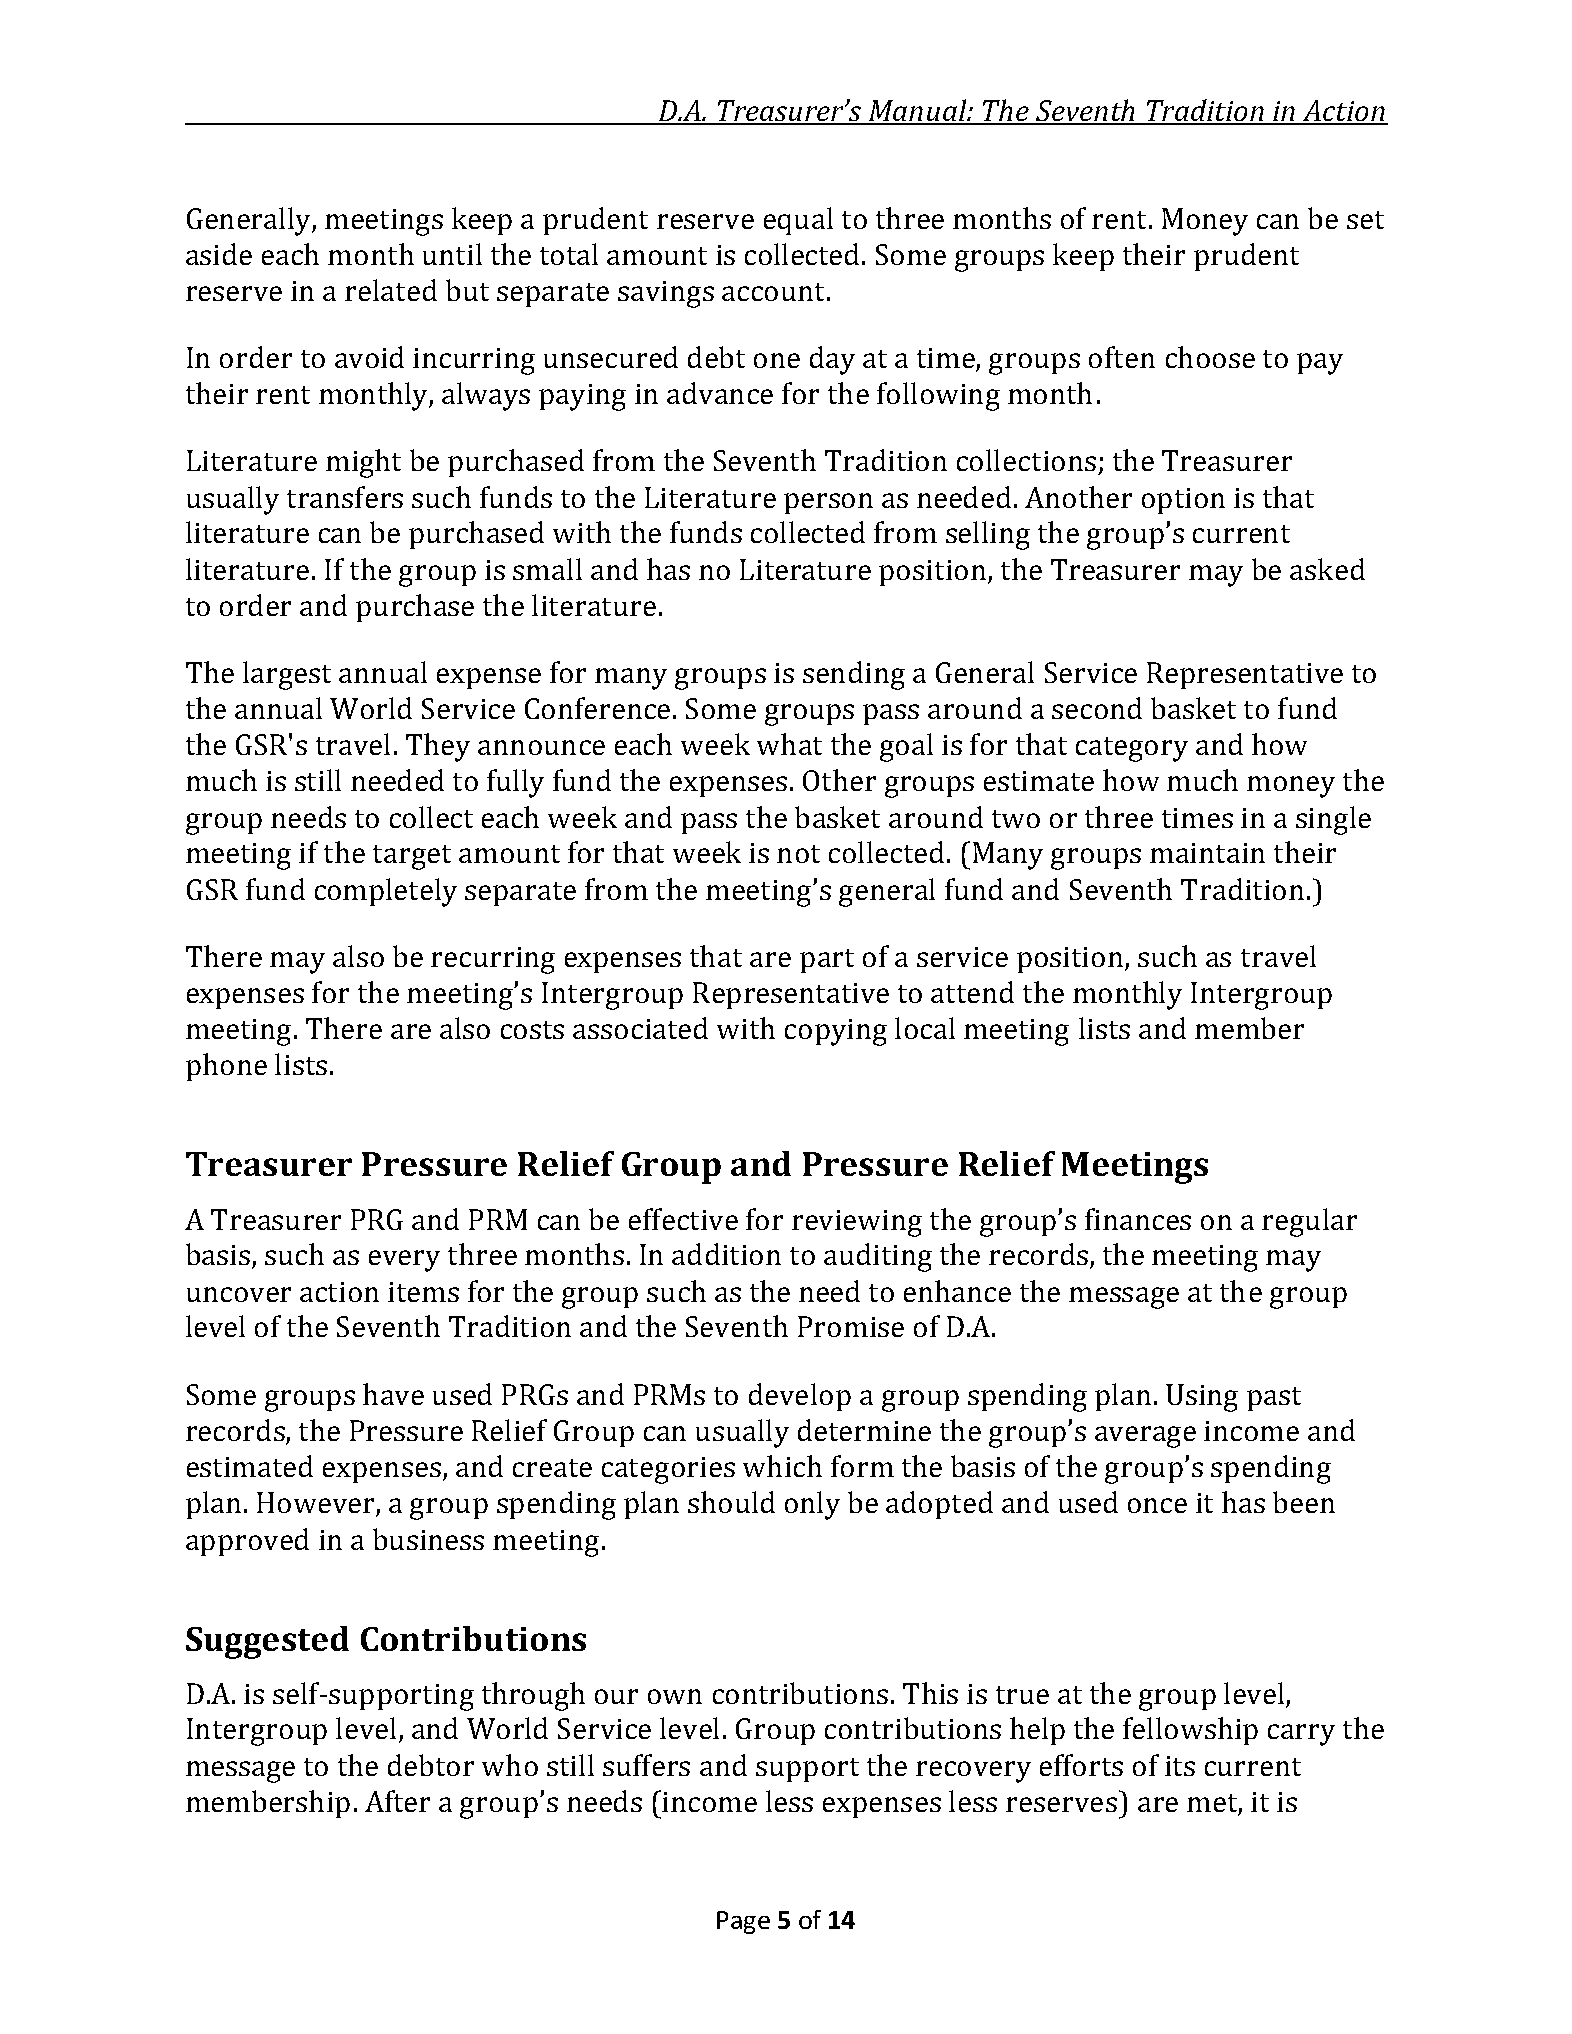 Image resolution: width=1572 pixels, height=2034 pixels. Describe the element at coordinates (397, 1801) in the screenshot. I see `After` at that location.
